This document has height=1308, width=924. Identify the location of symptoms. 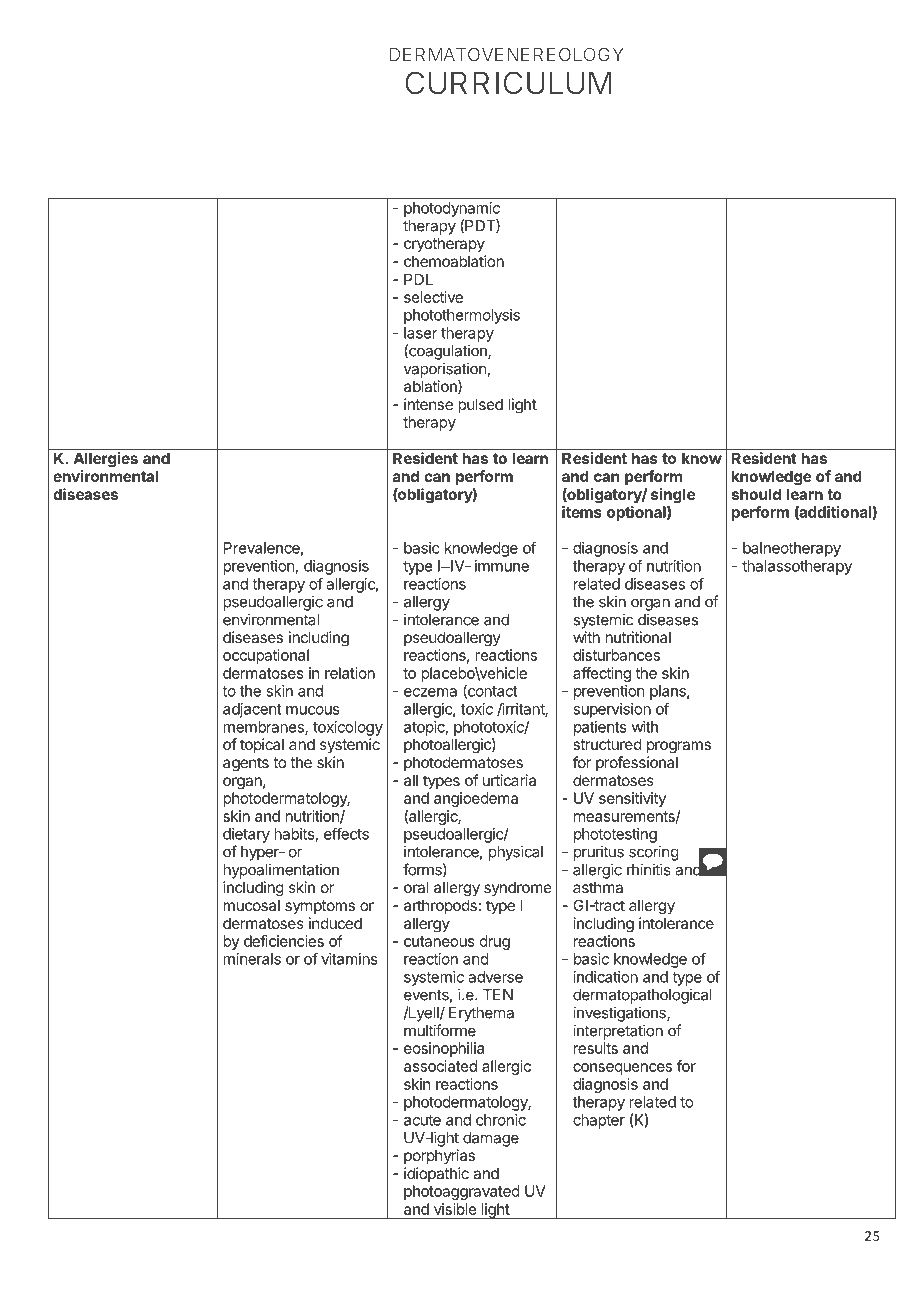
(320, 907).
